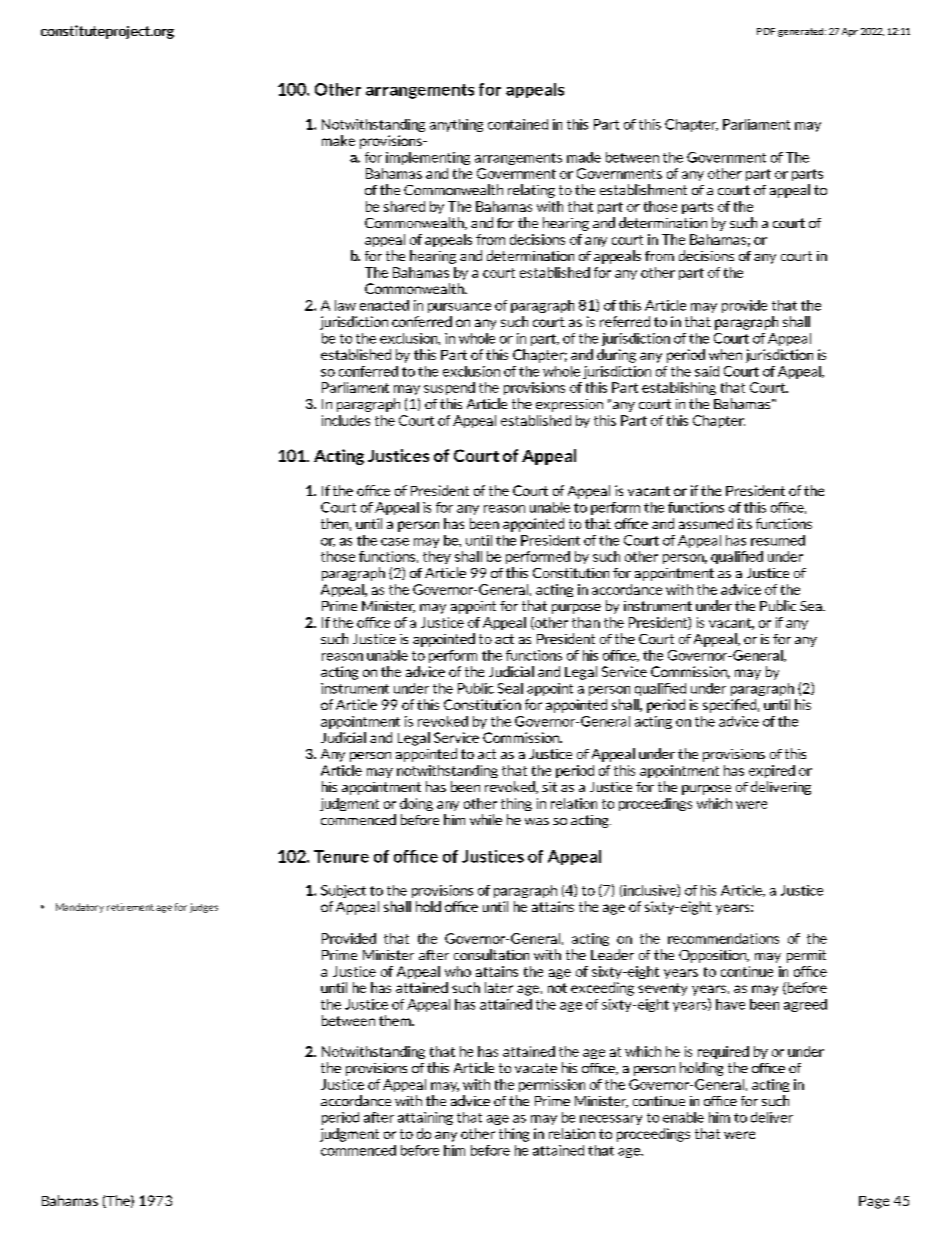 The height and width of the page is (1233, 952). What do you see at coordinates (346, 420) in the page?
I see `includes` at bounding box center [346, 420].
